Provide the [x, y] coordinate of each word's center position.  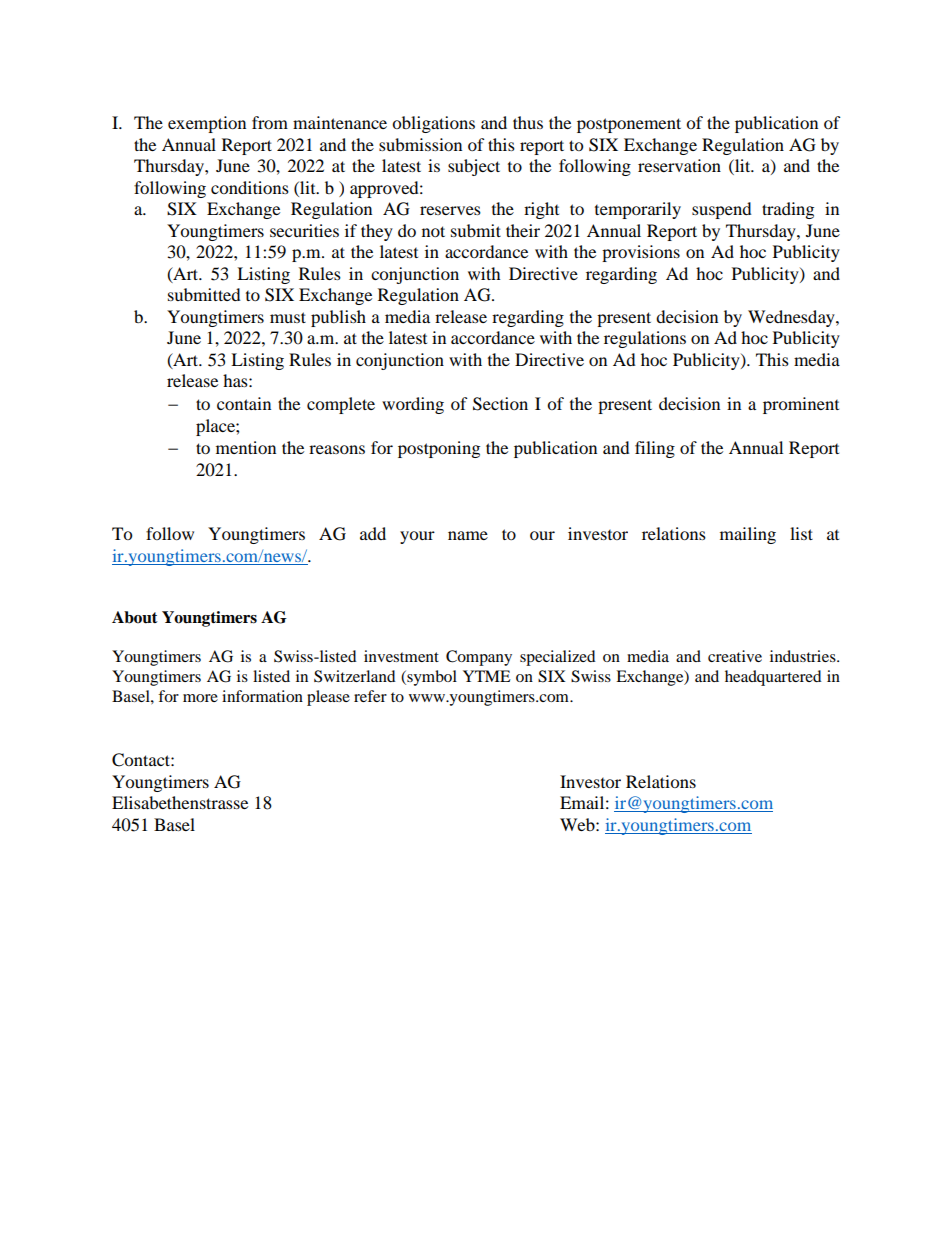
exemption [207, 124]
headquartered [773, 678]
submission [420, 144]
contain [244, 403]
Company [479, 658]
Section [500, 404]
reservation [679, 165]
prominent [801, 405]
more [200, 698]
